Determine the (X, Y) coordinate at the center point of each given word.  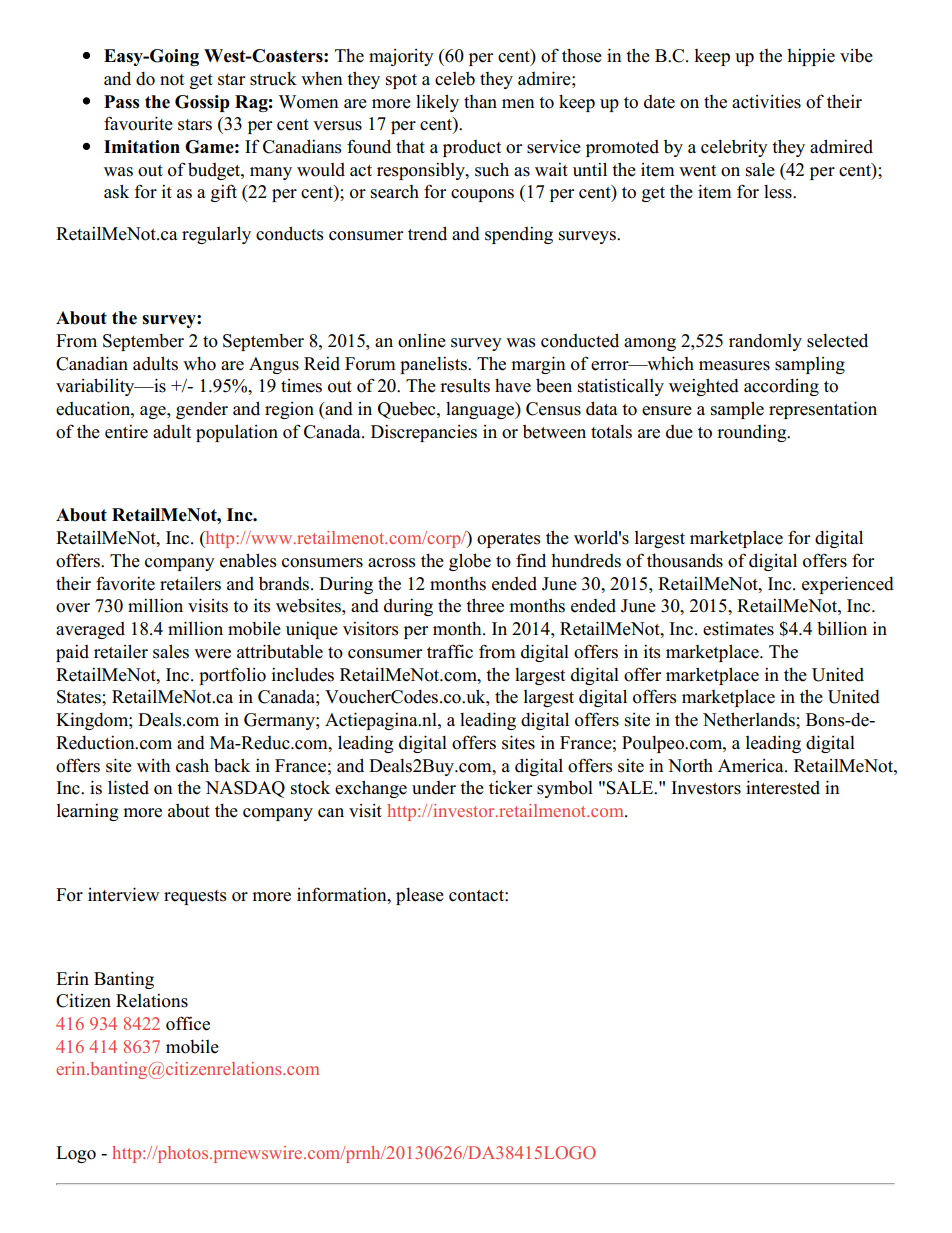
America (752, 766)
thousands (685, 561)
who (199, 364)
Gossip (202, 103)
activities (766, 101)
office (188, 1023)
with (153, 765)
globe (470, 562)
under (434, 788)
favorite (125, 583)
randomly (765, 342)
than (480, 101)
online (422, 341)
